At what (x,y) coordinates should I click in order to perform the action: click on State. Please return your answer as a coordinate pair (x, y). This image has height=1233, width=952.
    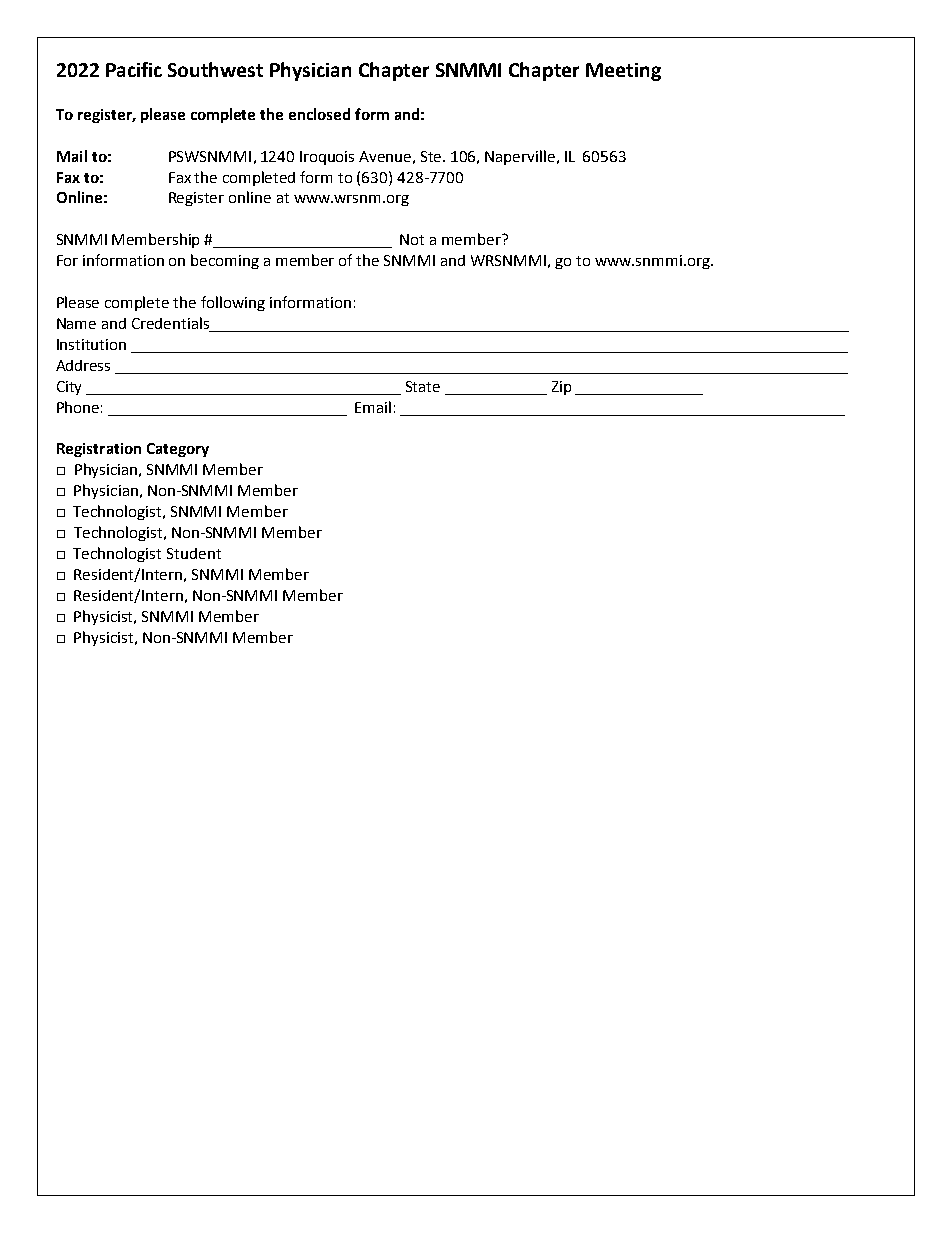
    Looking at the image, I should click on (423, 386).
